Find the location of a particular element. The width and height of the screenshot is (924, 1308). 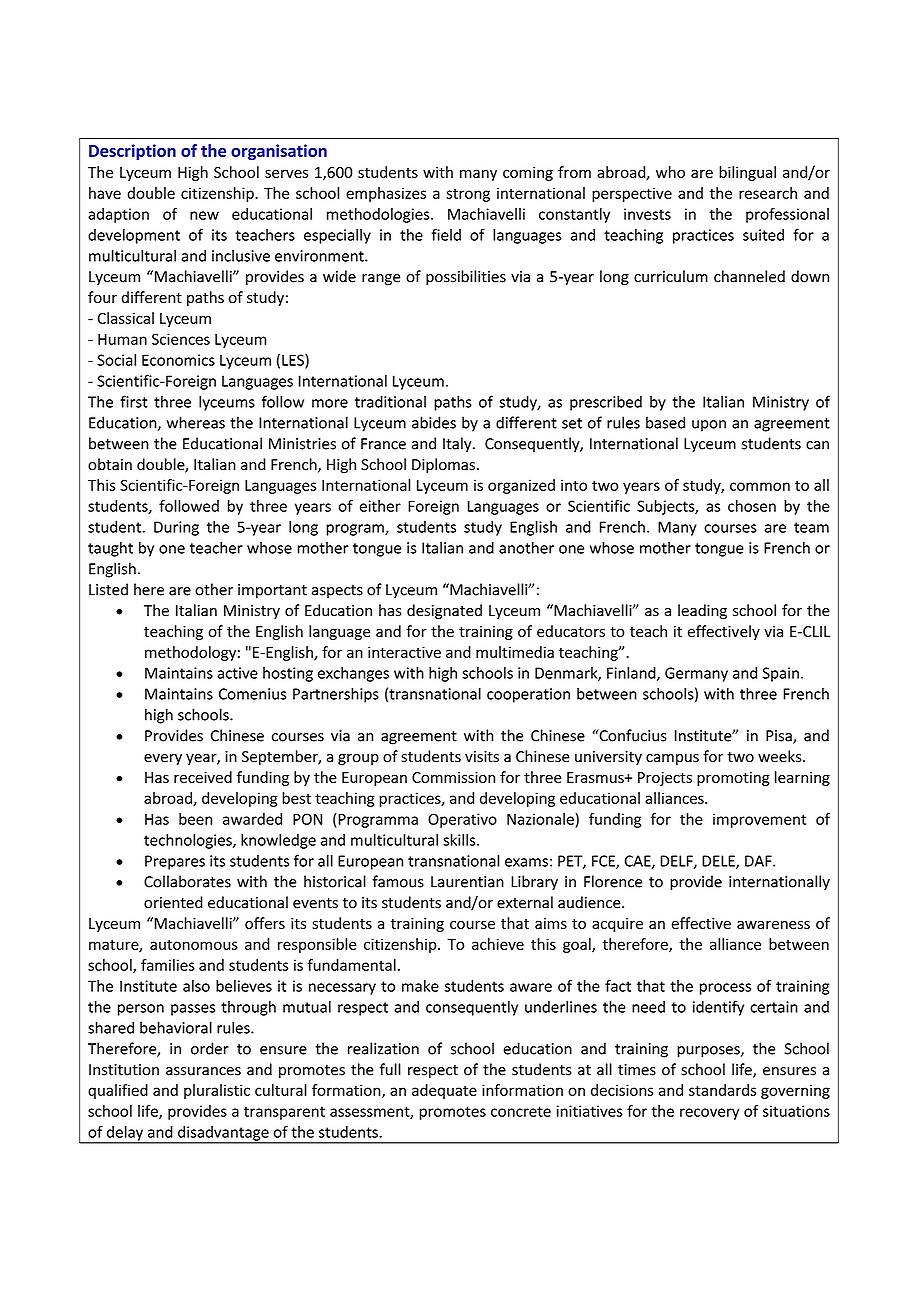

strong is located at coordinates (468, 195).
